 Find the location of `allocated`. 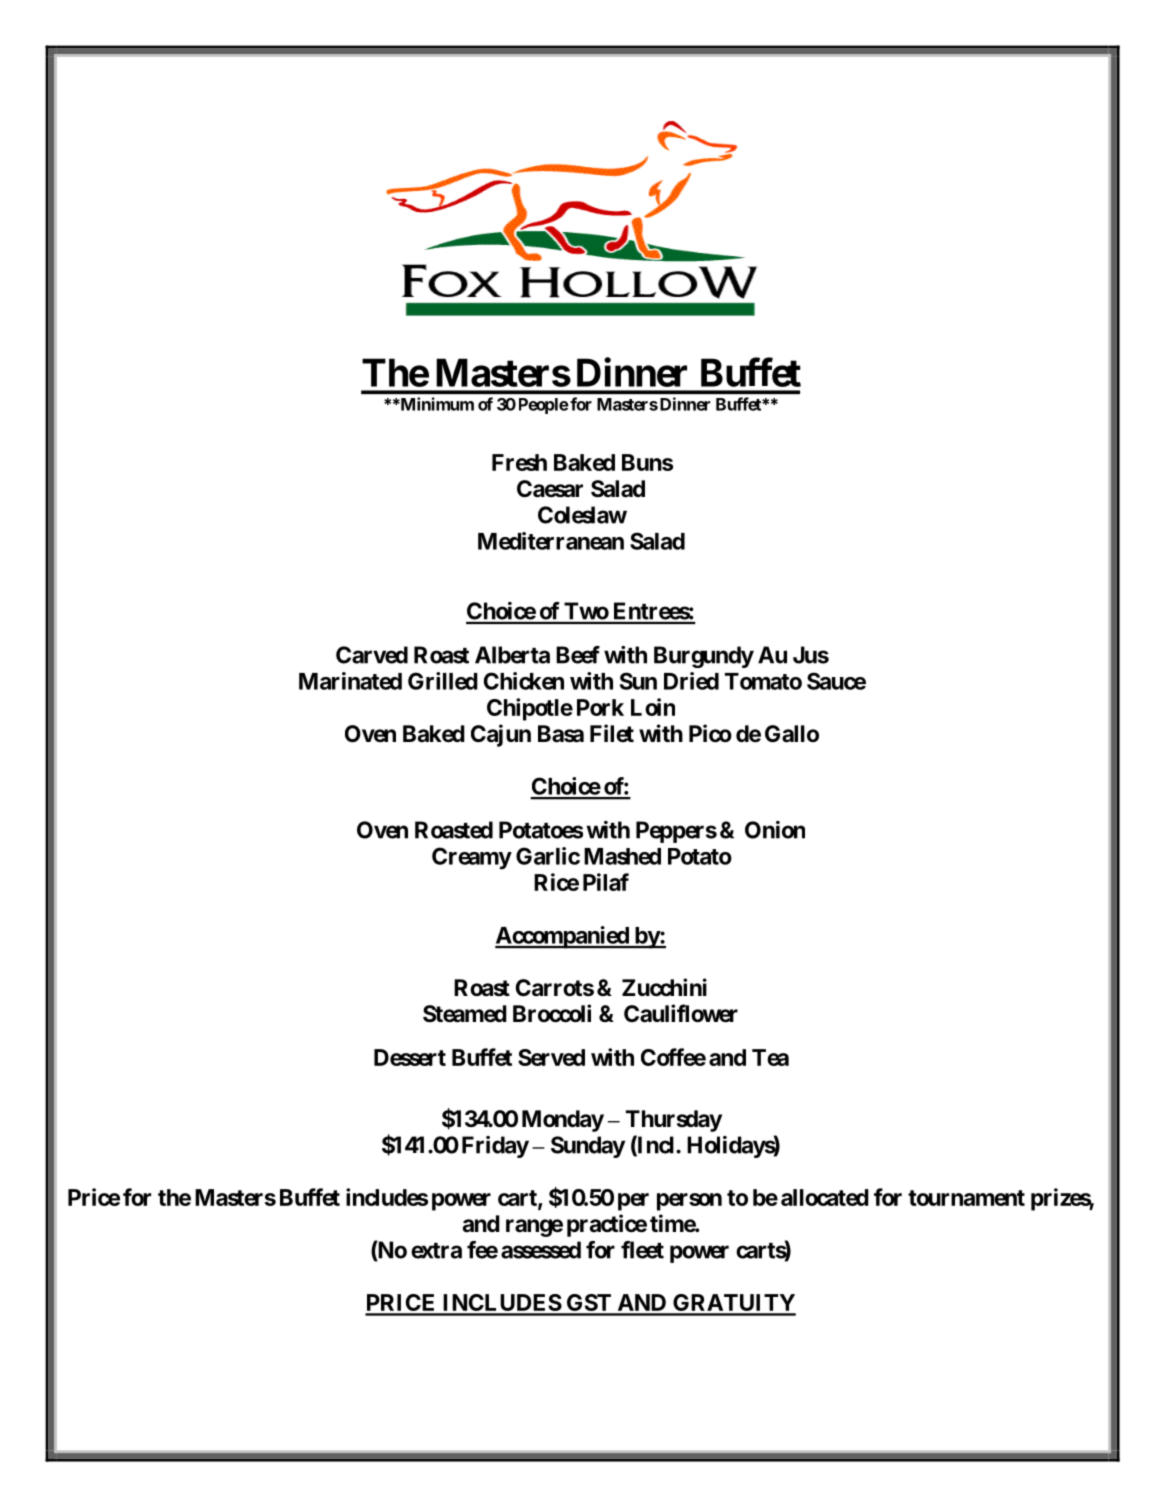

allocated is located at coordinates (825, 1197).
